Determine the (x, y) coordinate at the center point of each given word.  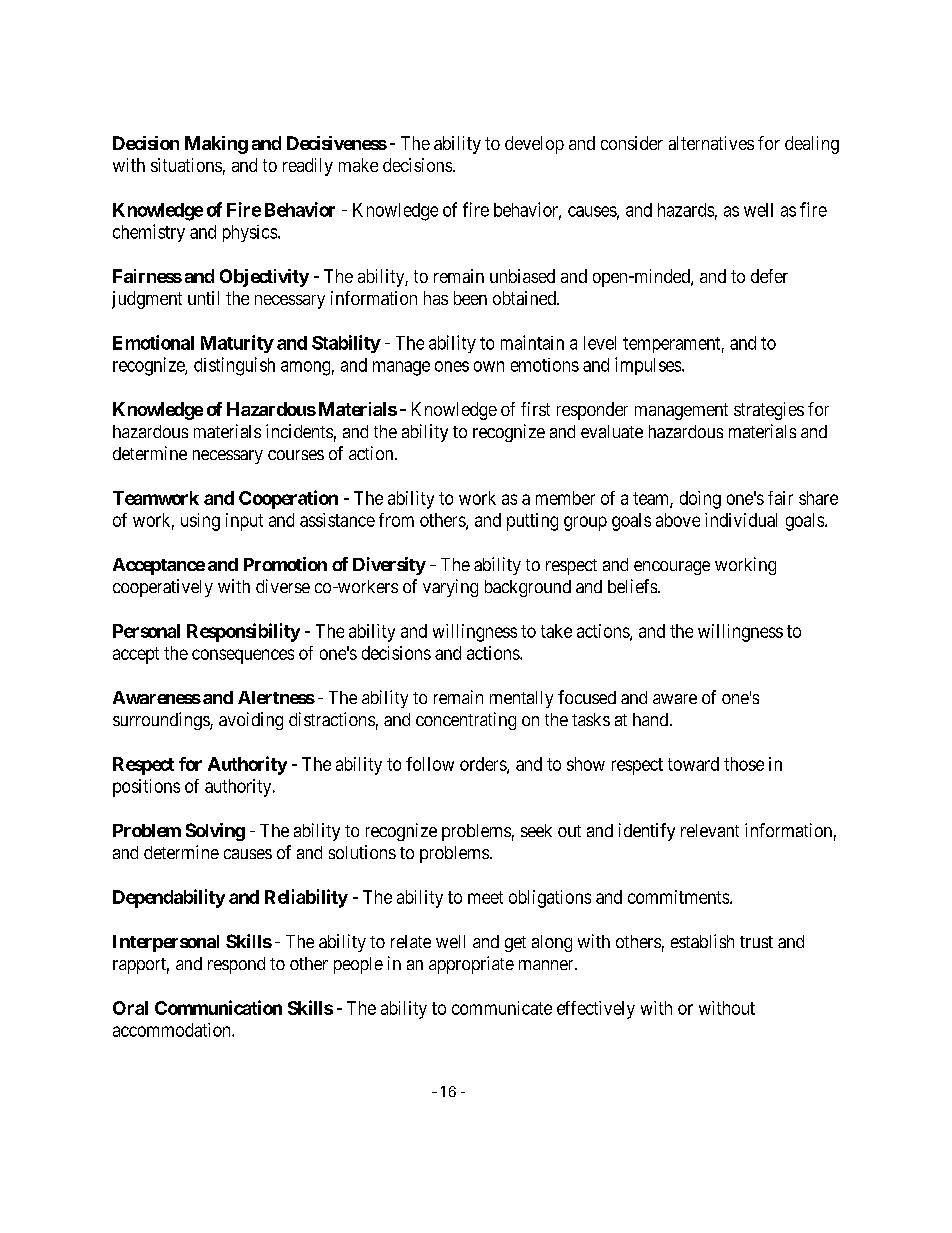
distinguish (234, 366)
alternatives (711, 143)
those (744, 764)
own (489, 366)
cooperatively (163, 588)
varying (450, 588)
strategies (769, 411)
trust (756, 942)
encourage (672, 568)
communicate (502, 1008)
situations (186, 165)
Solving (215, 832)
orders (484, 765)
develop (534, 145)
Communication (218, 1007)
